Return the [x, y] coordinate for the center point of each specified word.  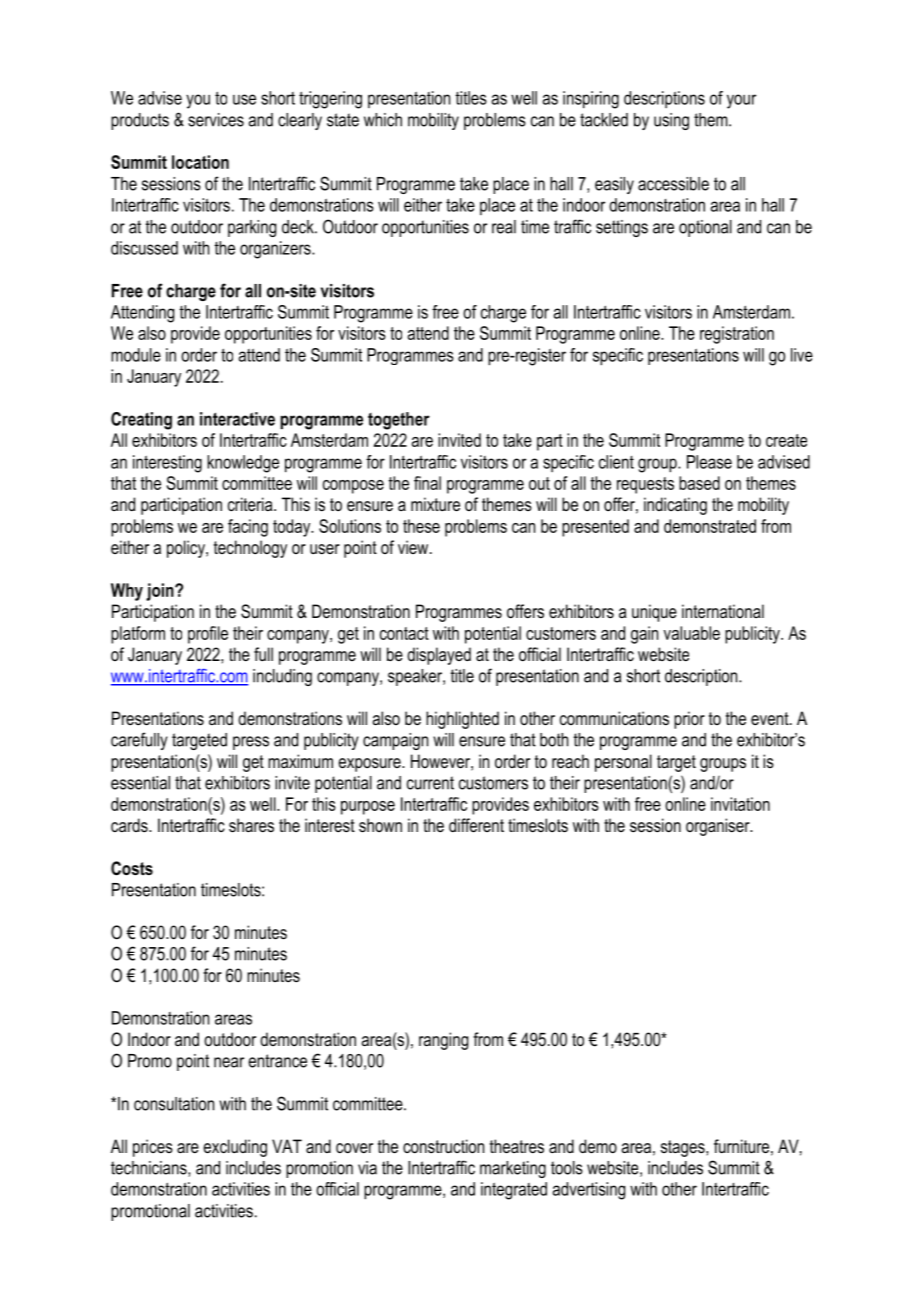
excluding [235, 1148]
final [427, 483]
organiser [719, 827]
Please [709, 462]
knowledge [243, 464]
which [383, 120]
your [741, 101]
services [216, 120]
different [476, 825]
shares [251, 825]
